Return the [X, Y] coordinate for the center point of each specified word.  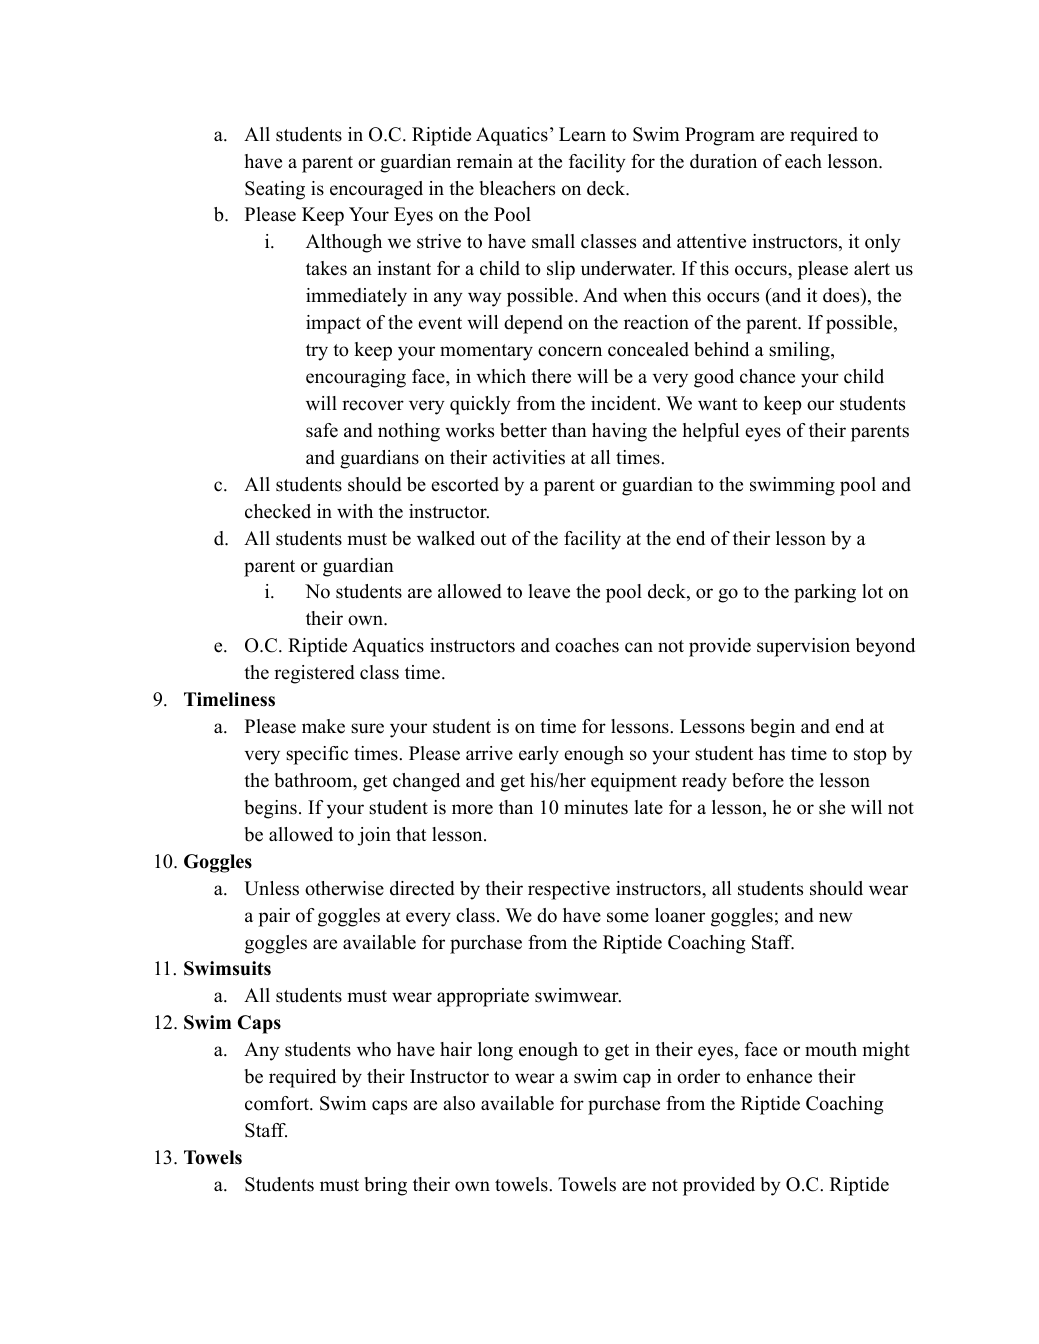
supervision [803, 647]
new [836, 917]
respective [569, 890]
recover [373, 405]
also [459, 1103]
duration [723, 161]
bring [386, 1186]
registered [314, 674]
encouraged [376, 190]
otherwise [344, 888]
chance [767, 376]
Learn [582, 134]
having [619, 432]
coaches [587, 645]
